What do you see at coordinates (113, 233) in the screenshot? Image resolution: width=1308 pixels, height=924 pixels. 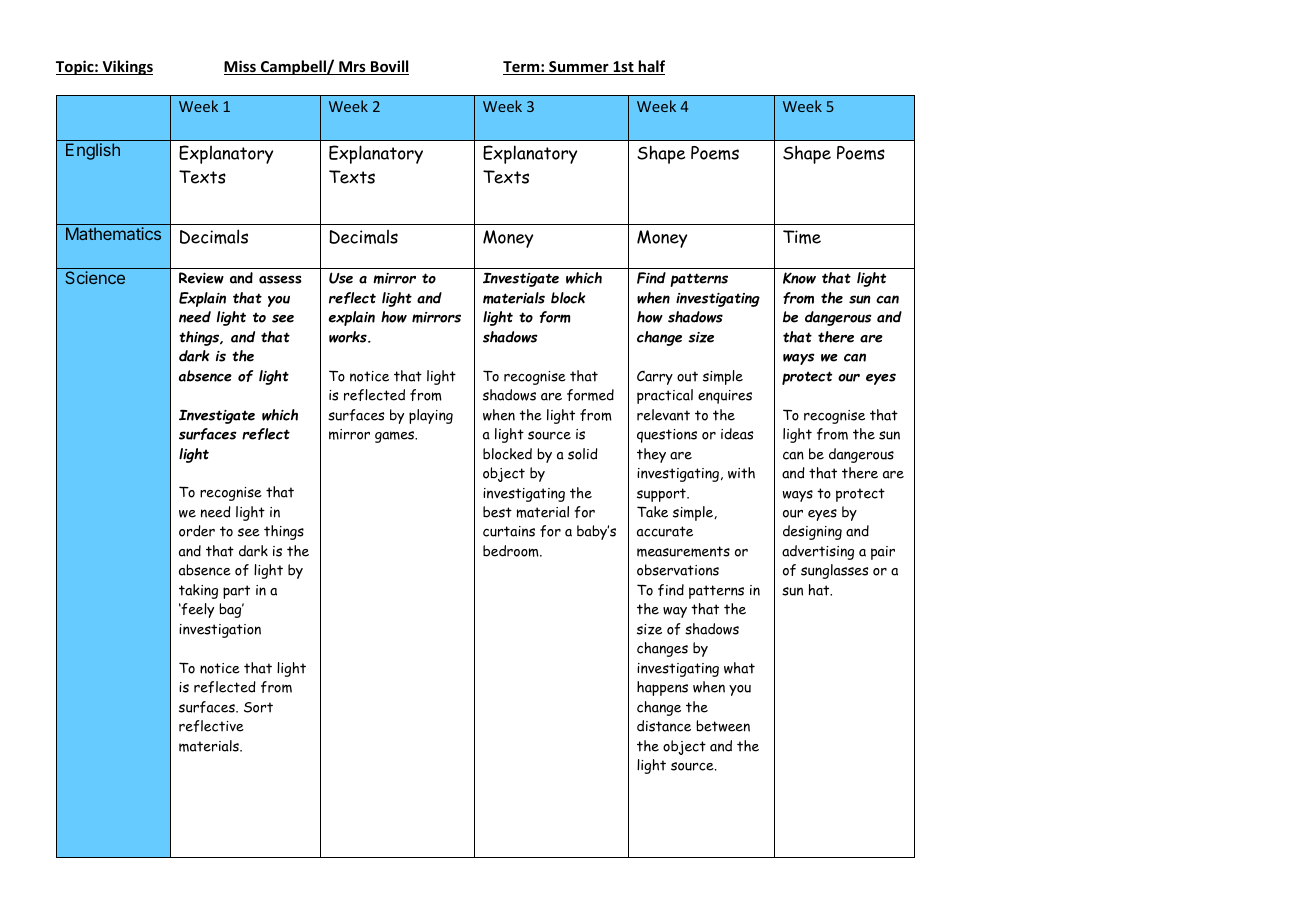 I see `Mathematics` at bounding box center [113, 233].
